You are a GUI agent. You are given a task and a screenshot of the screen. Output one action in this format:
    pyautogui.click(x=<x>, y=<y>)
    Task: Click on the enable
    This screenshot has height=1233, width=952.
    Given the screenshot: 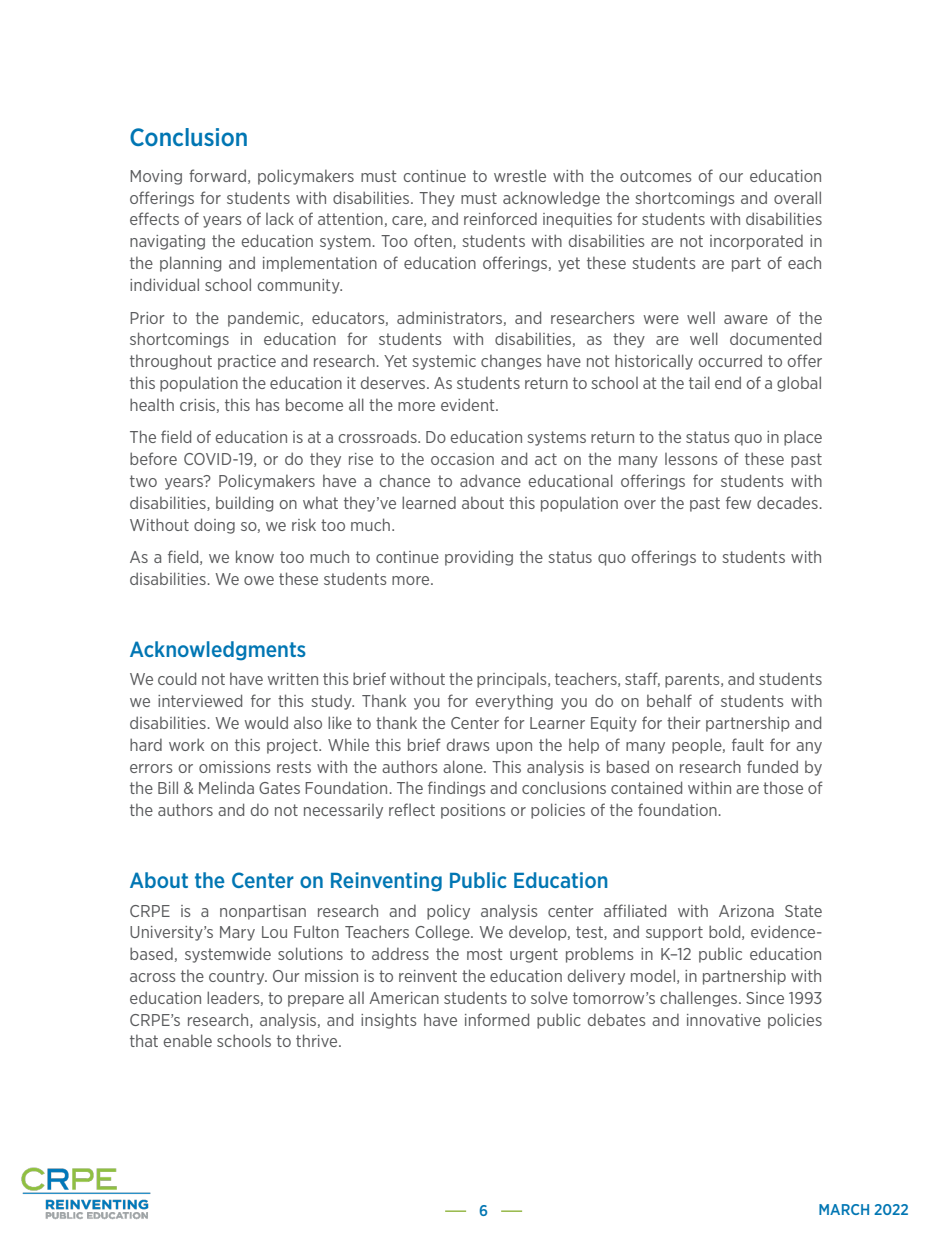 What is the action you would take?
    pyautogui.click(x=188, y=1040)
